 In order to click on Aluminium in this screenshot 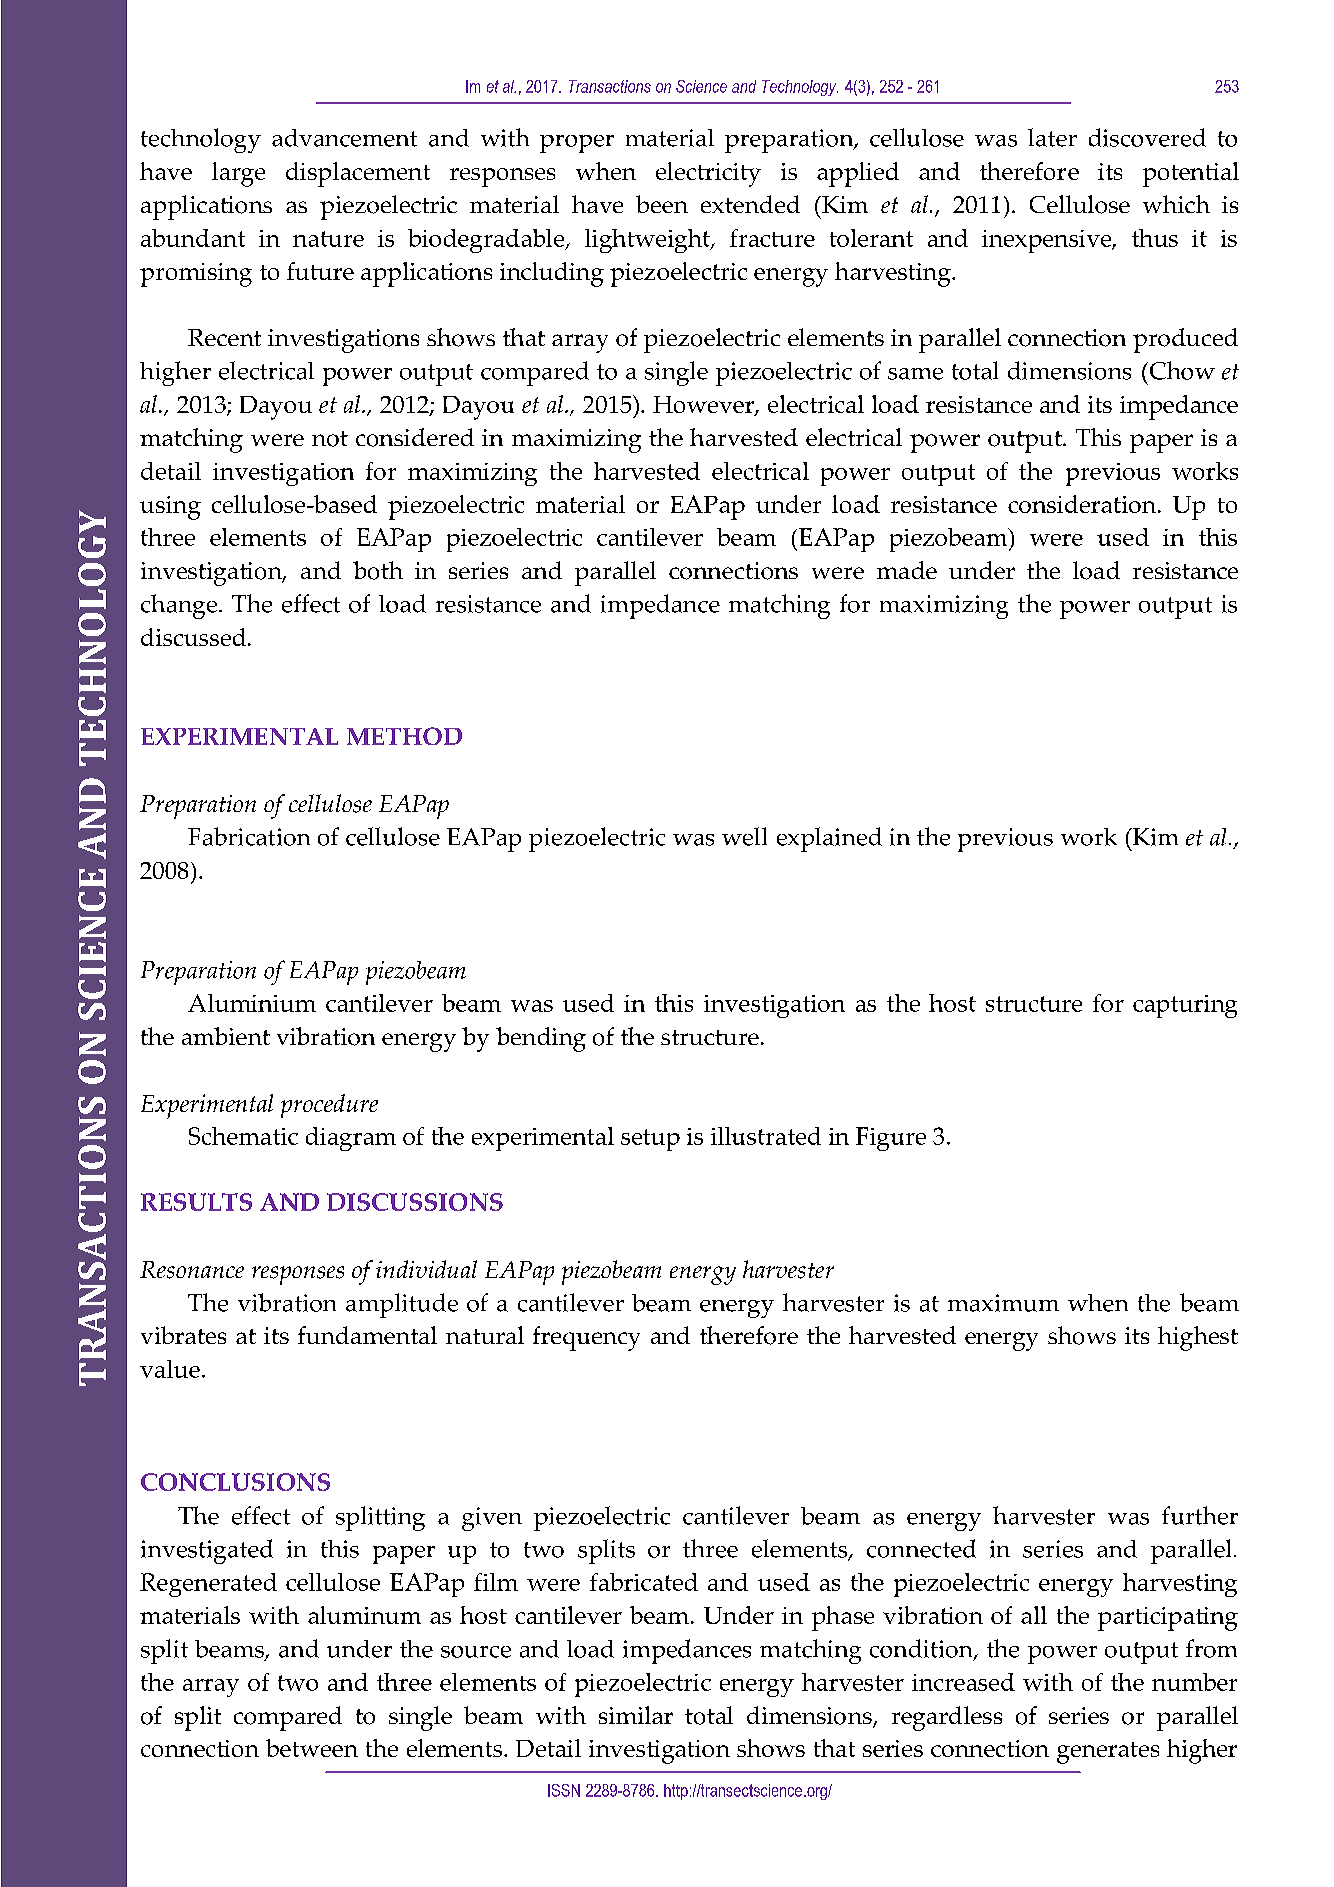, I will do `click(252, 1003)`.
